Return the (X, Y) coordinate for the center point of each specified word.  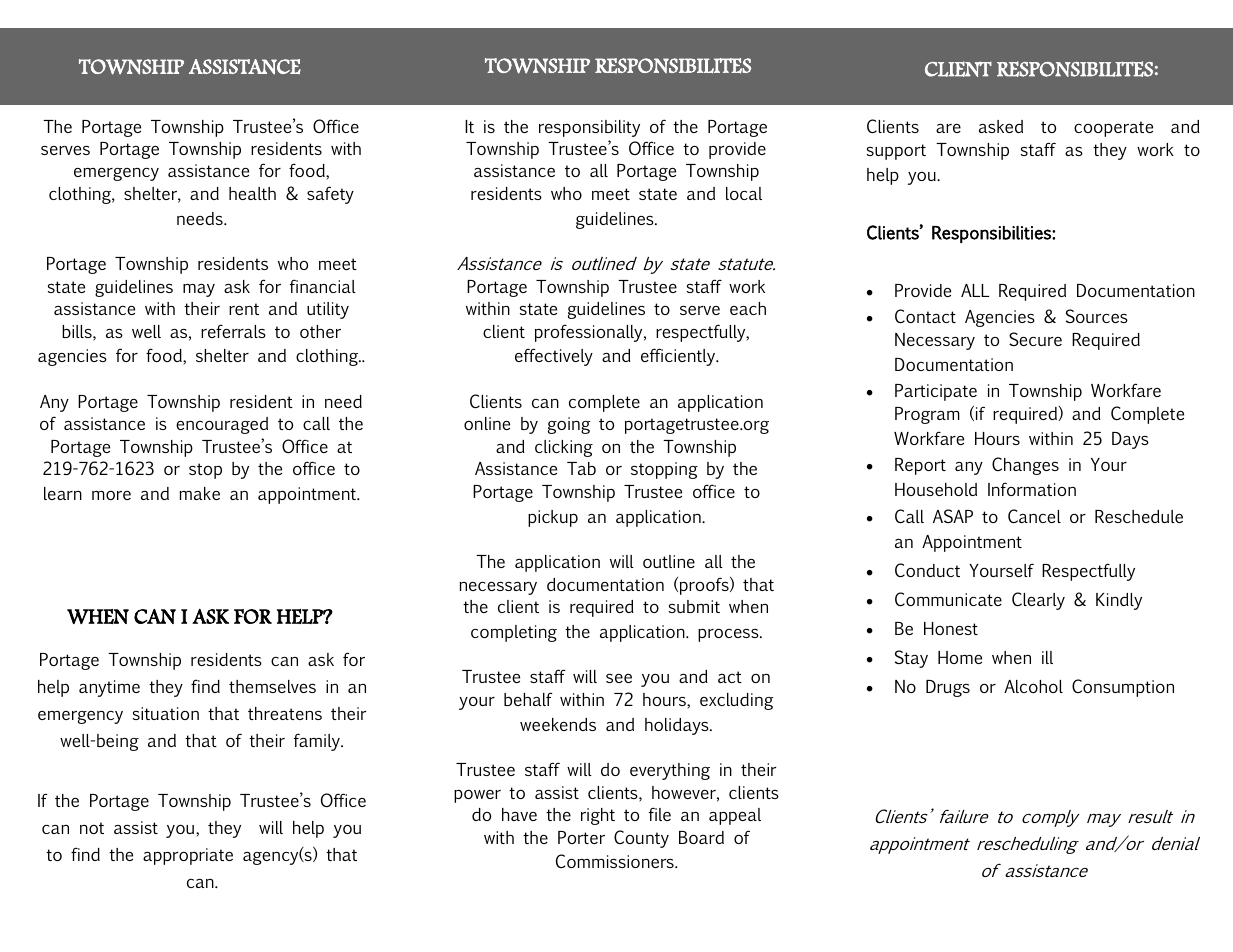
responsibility (589, 128)
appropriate (188, 856)
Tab (581, 468)
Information (1032, 489)
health (252, 193)
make (199, 493)
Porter (581, 837)
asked (1001, 126)
